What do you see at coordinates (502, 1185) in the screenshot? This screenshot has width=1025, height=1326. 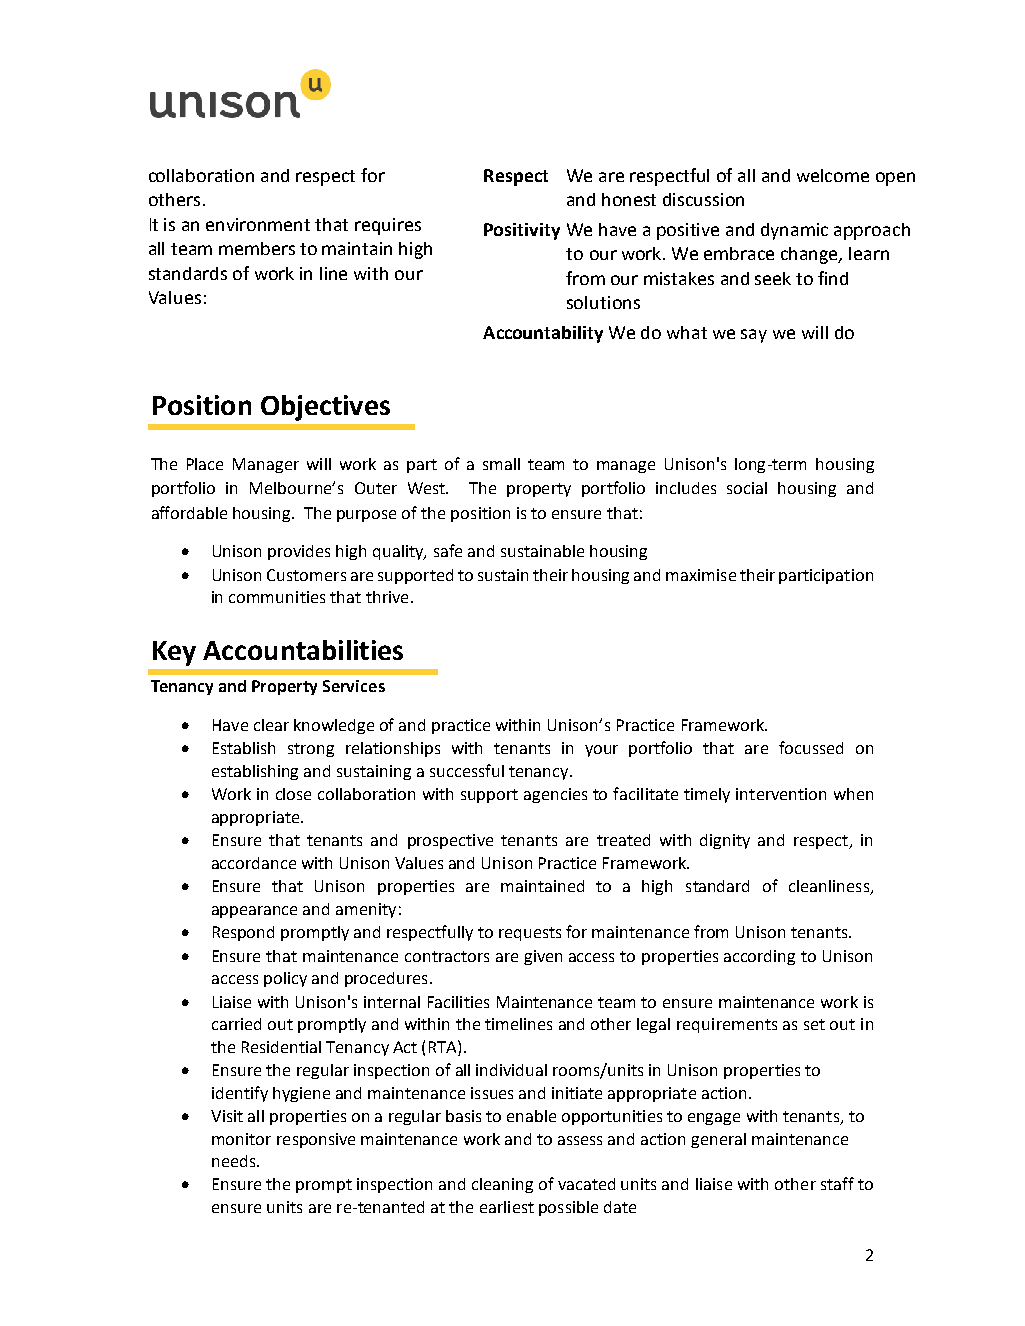 I see `cleaning` at bounding box center [502, 1185].
